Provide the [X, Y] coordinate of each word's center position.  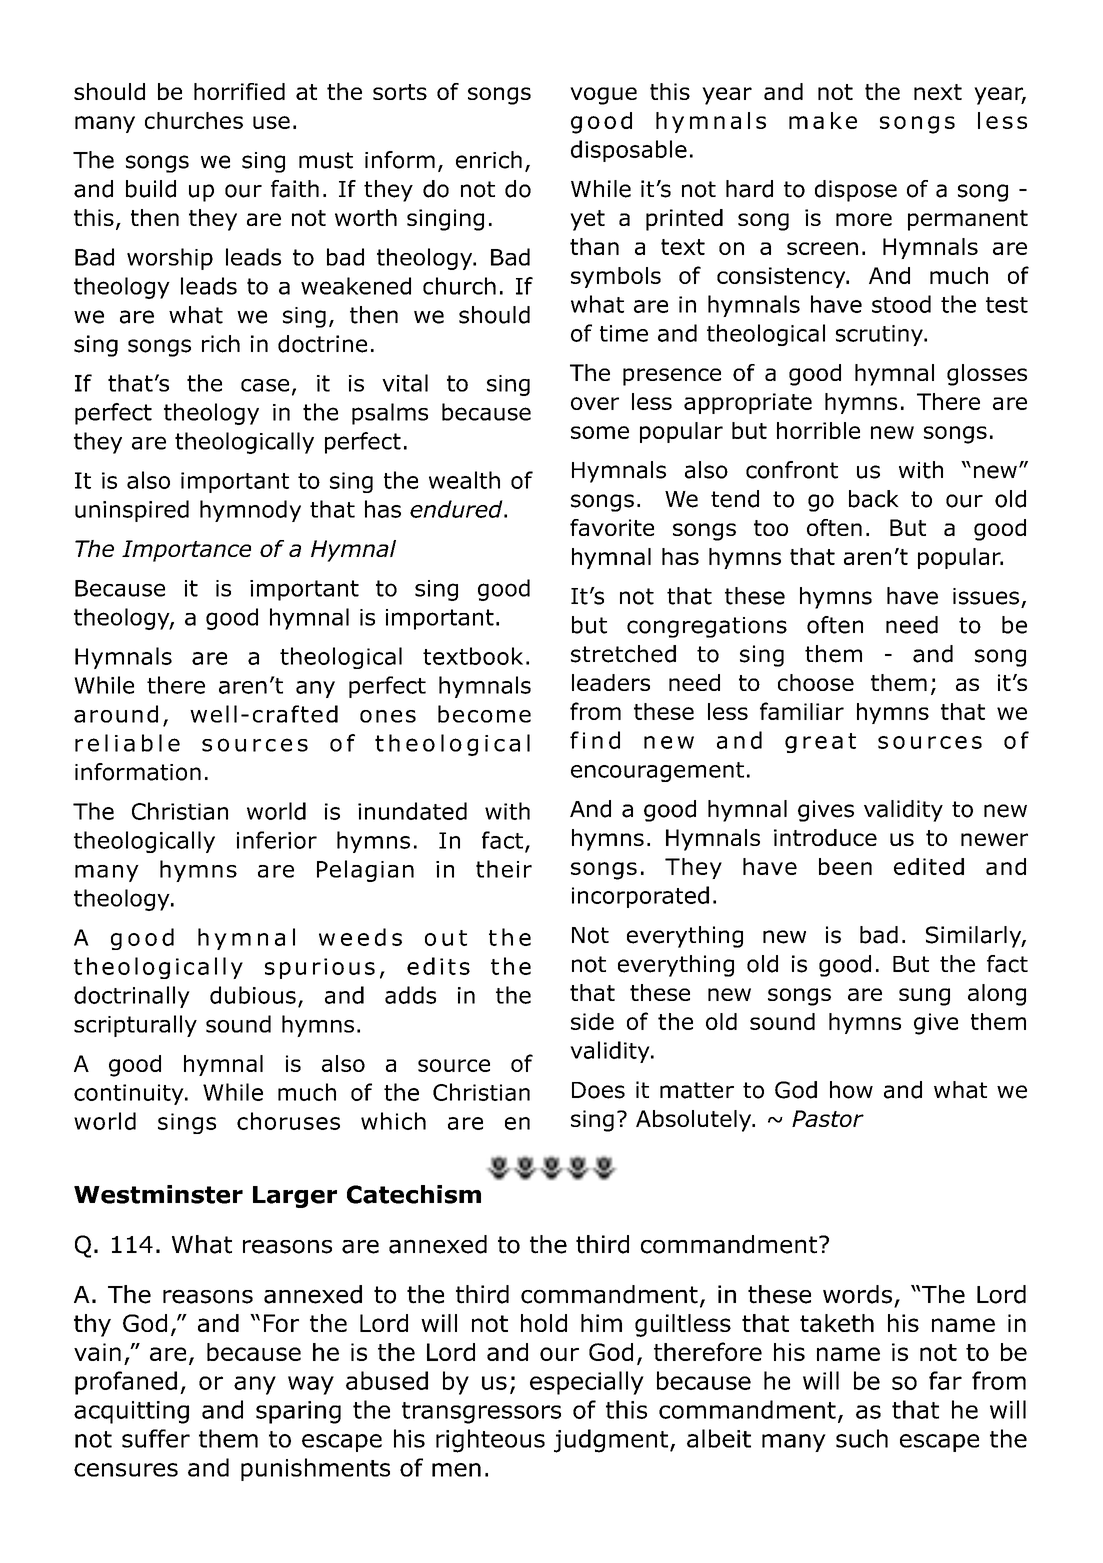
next [938, 92]
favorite [612, 527]
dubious [253, 995]
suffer [156, 1438]
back [874, 499]
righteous [490, 1441]
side [592, 1021]
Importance [186, 551]
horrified [239, 91]
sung [924, 997]
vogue [603, 96]
